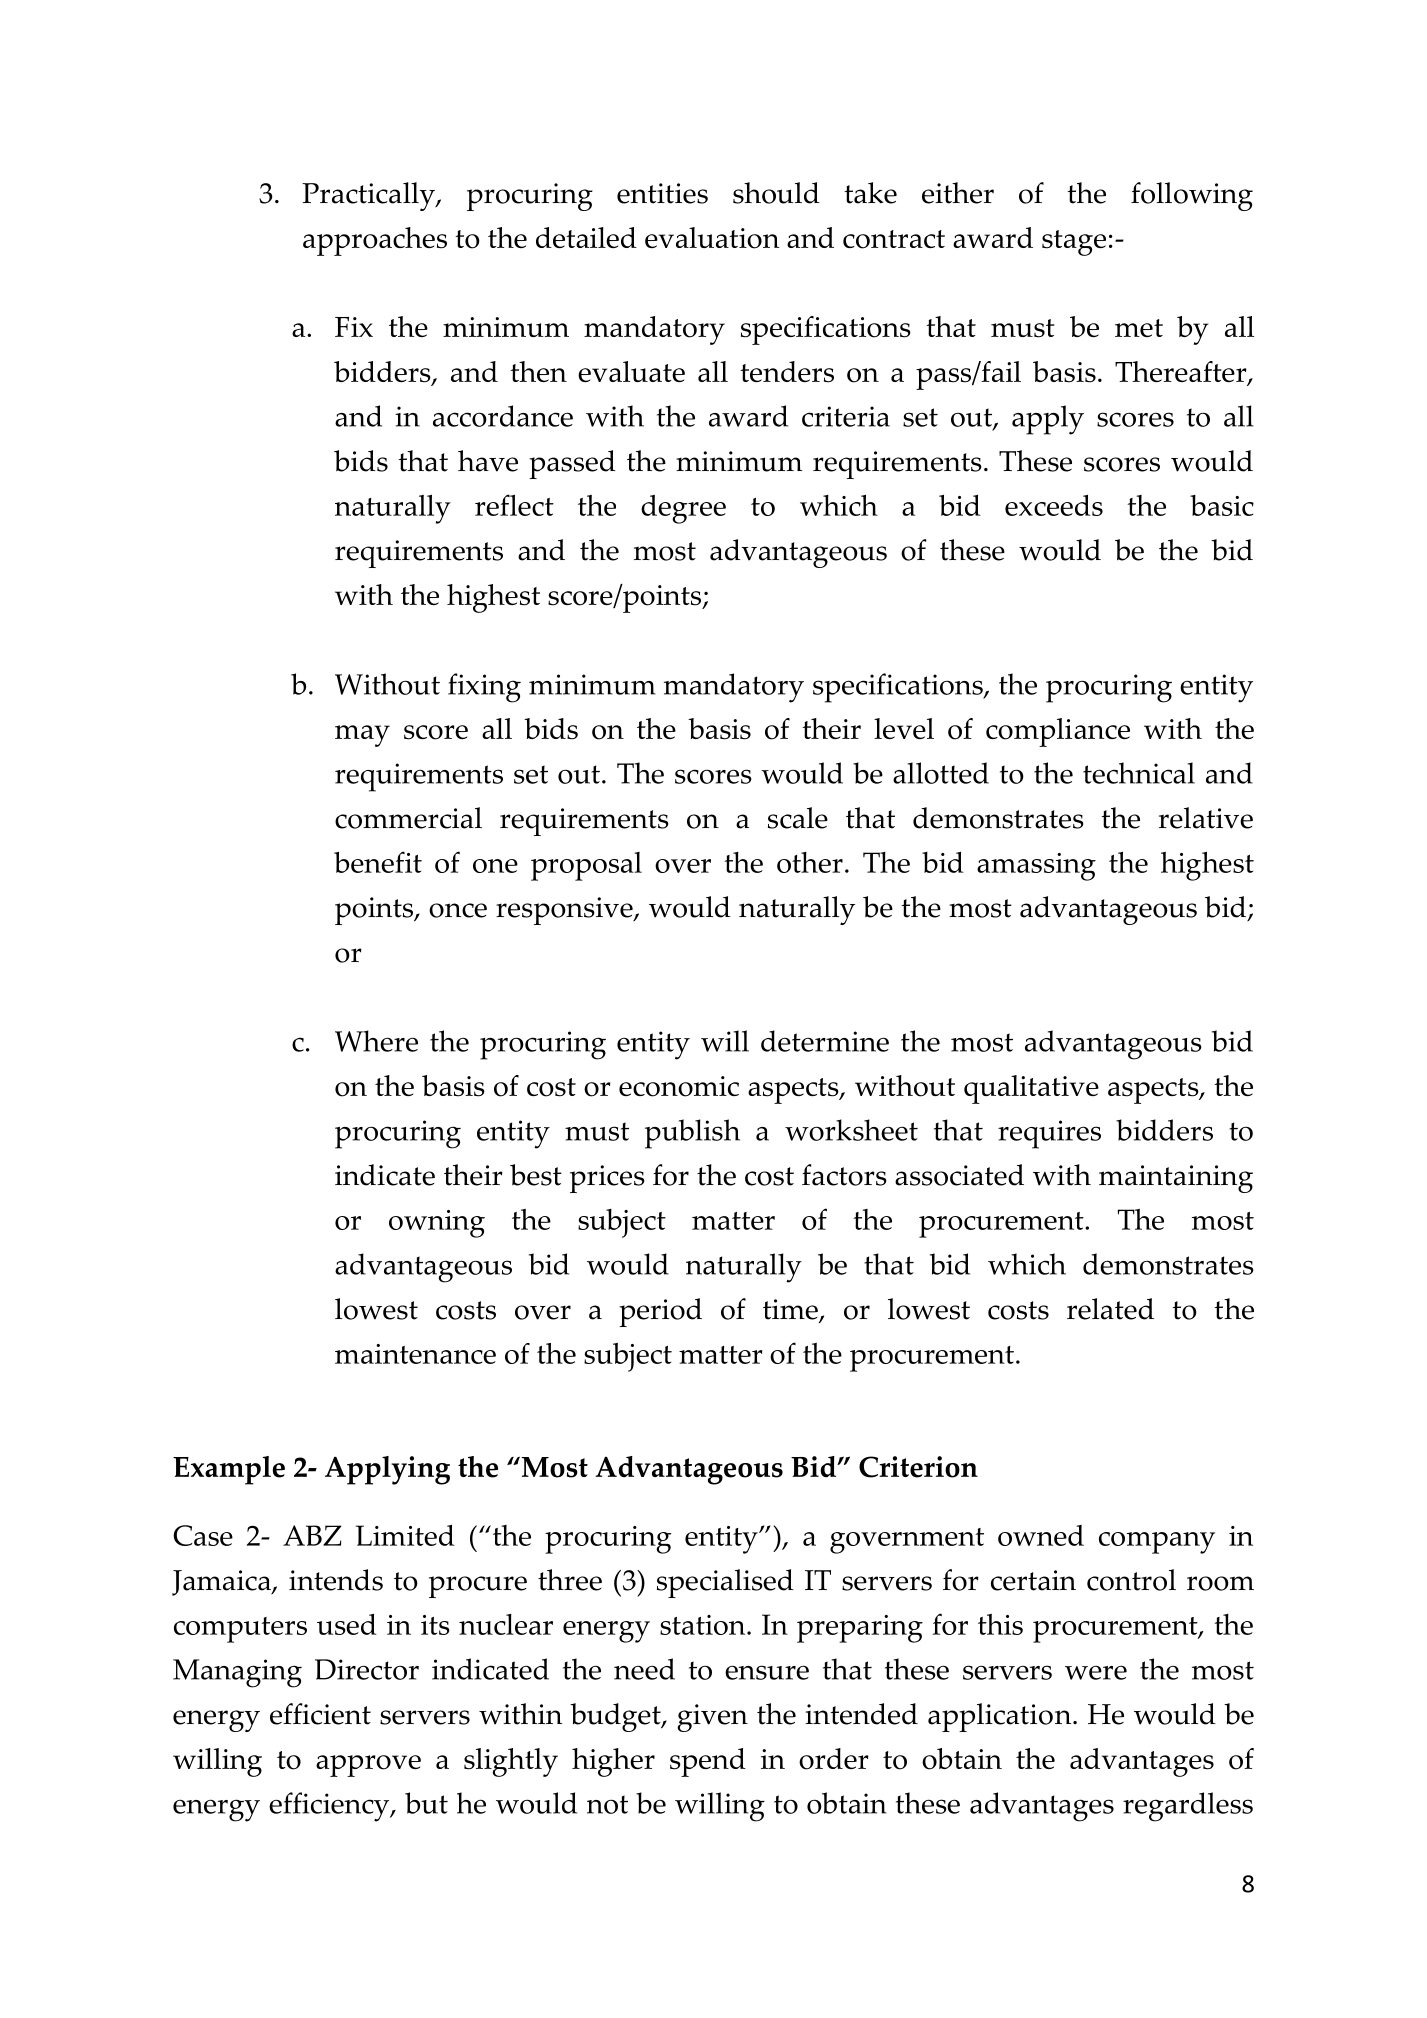  Describe the element at coordinates (798, 818) in the screenshot. I see `scale` at that location.
